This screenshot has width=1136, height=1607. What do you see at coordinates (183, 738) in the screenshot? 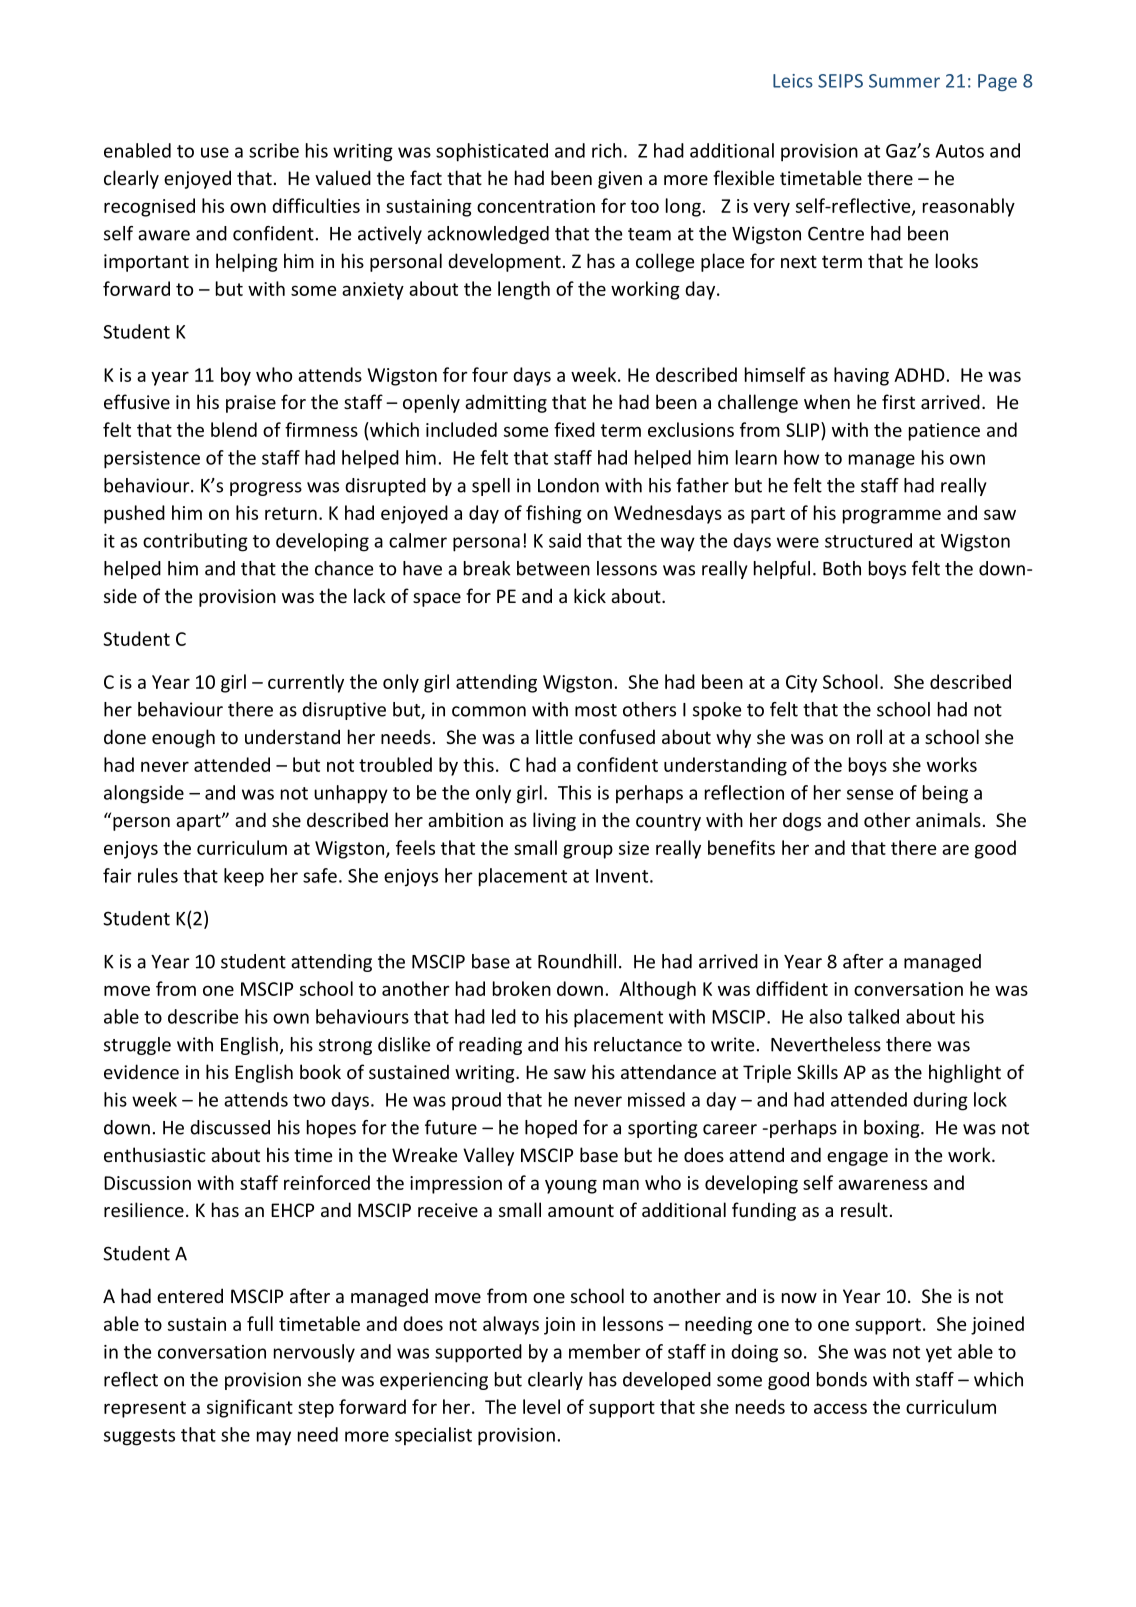
I see `enough` at bounding box center [183, 738].
